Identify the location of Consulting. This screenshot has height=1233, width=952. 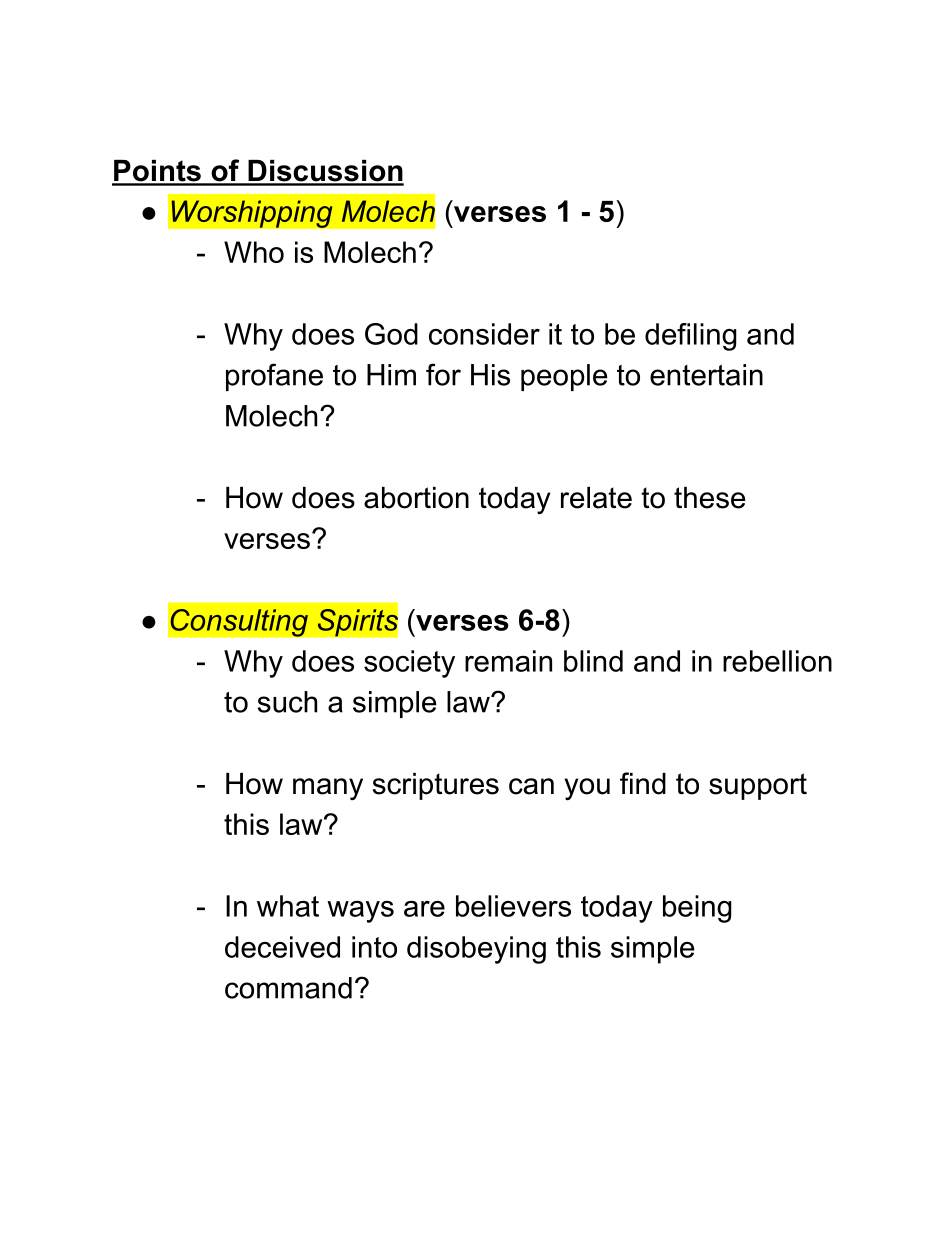
(239, 623).
